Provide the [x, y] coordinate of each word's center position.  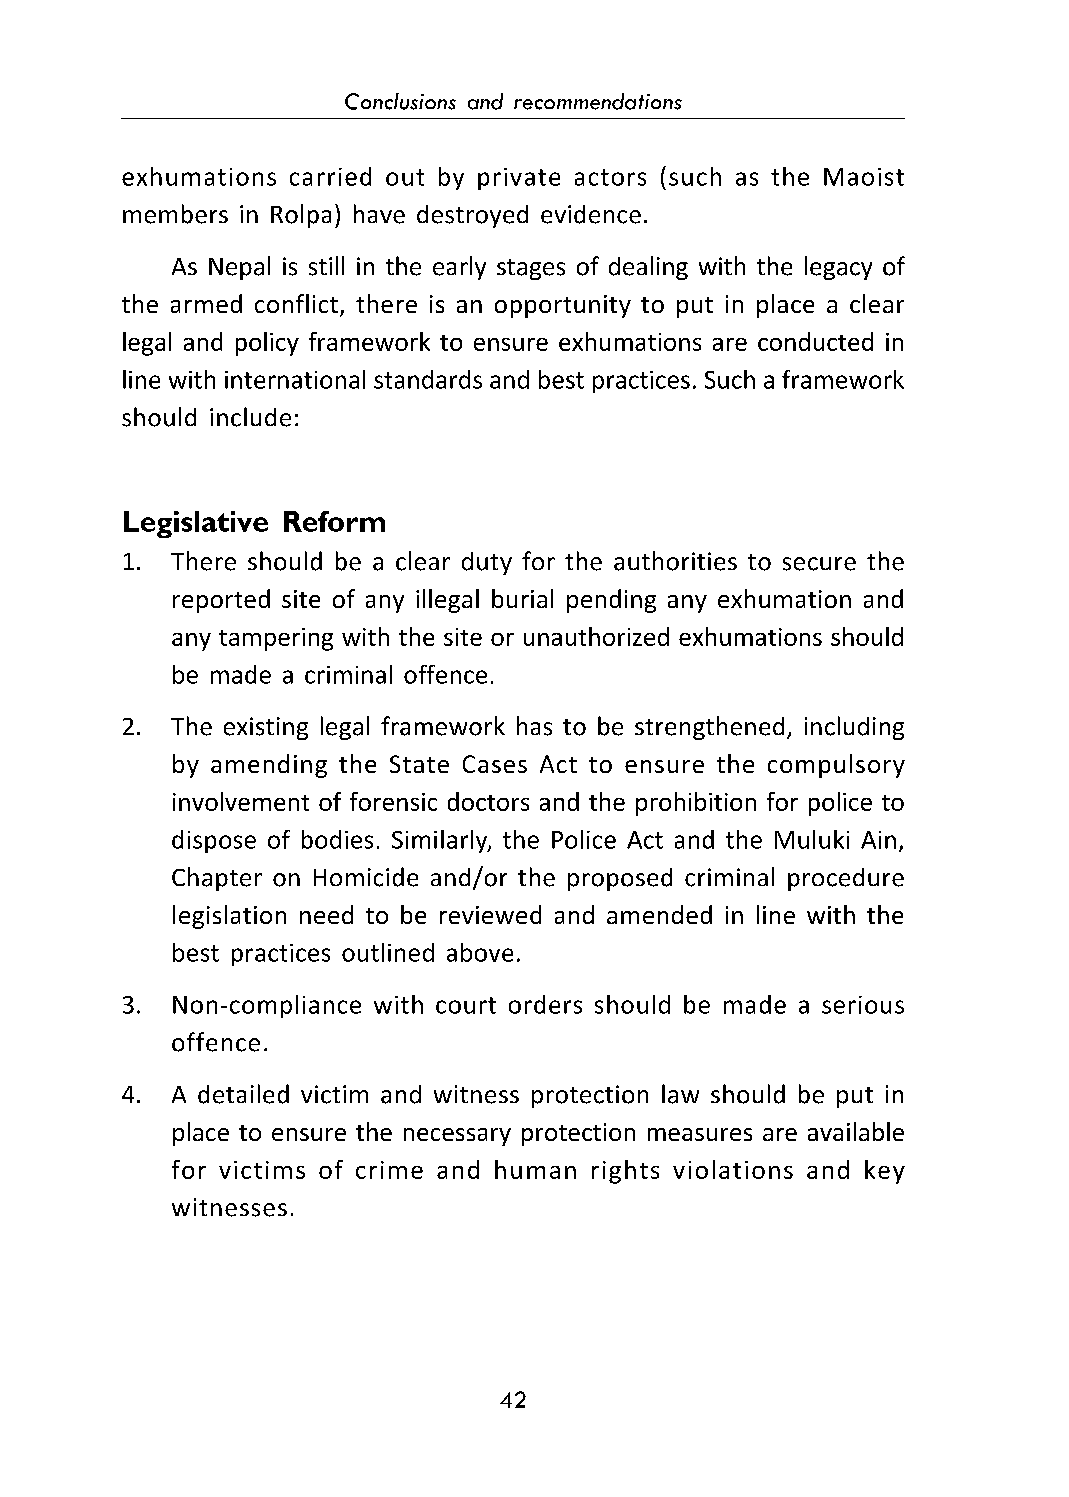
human [535, 1169]
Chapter [217, 879]
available [856, 1131]
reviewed [490, 914]
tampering [276, 639]
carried [330, 176]
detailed [243, 1094]
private [519, 179]
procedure [846, 879]
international [295, 379]
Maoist [864, 177]
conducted [815, 341]
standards [428, 379]
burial [522, 598]
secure [819, 564]
